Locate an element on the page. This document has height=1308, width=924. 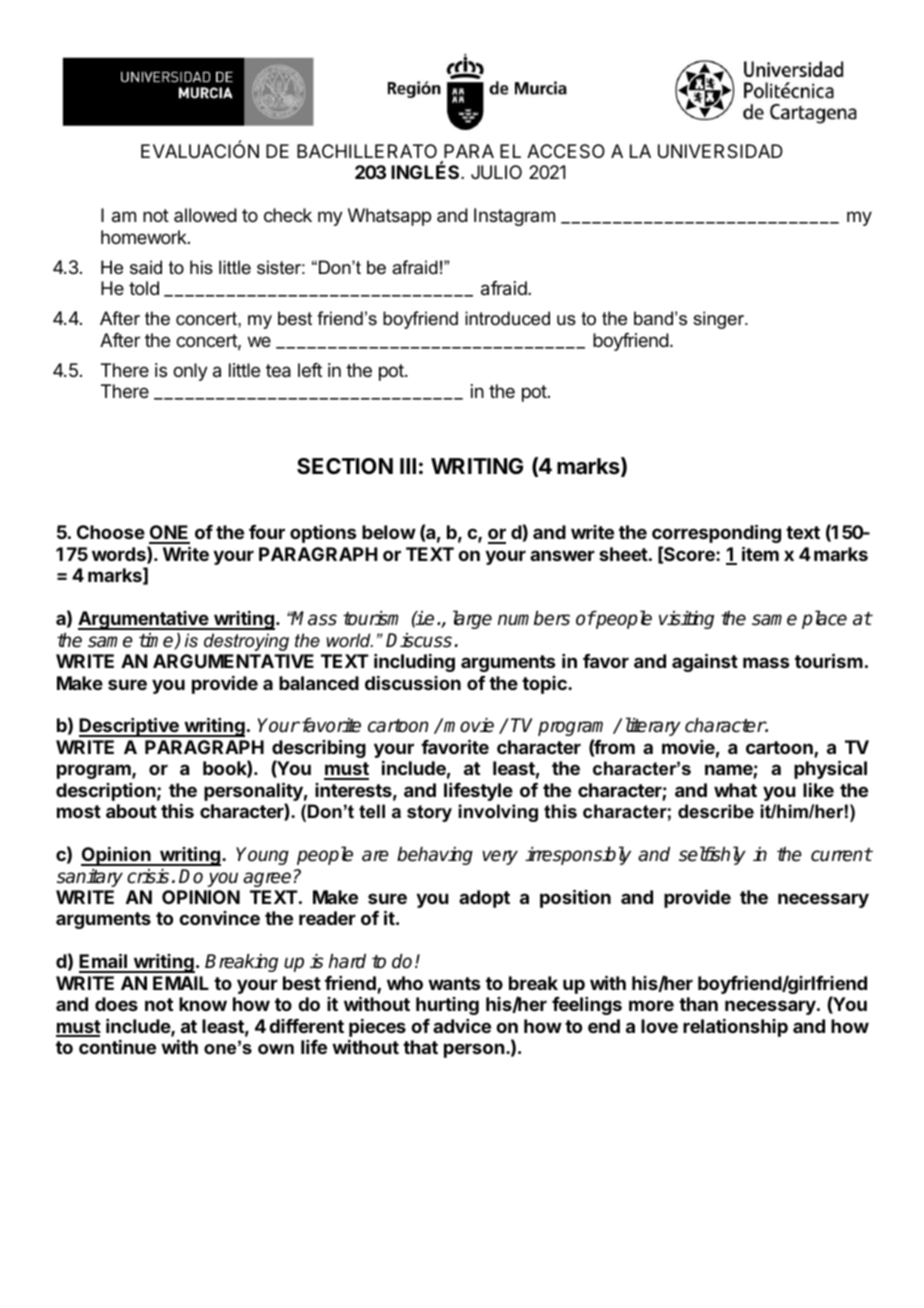
introduced is located at coordinates (507, 318).
